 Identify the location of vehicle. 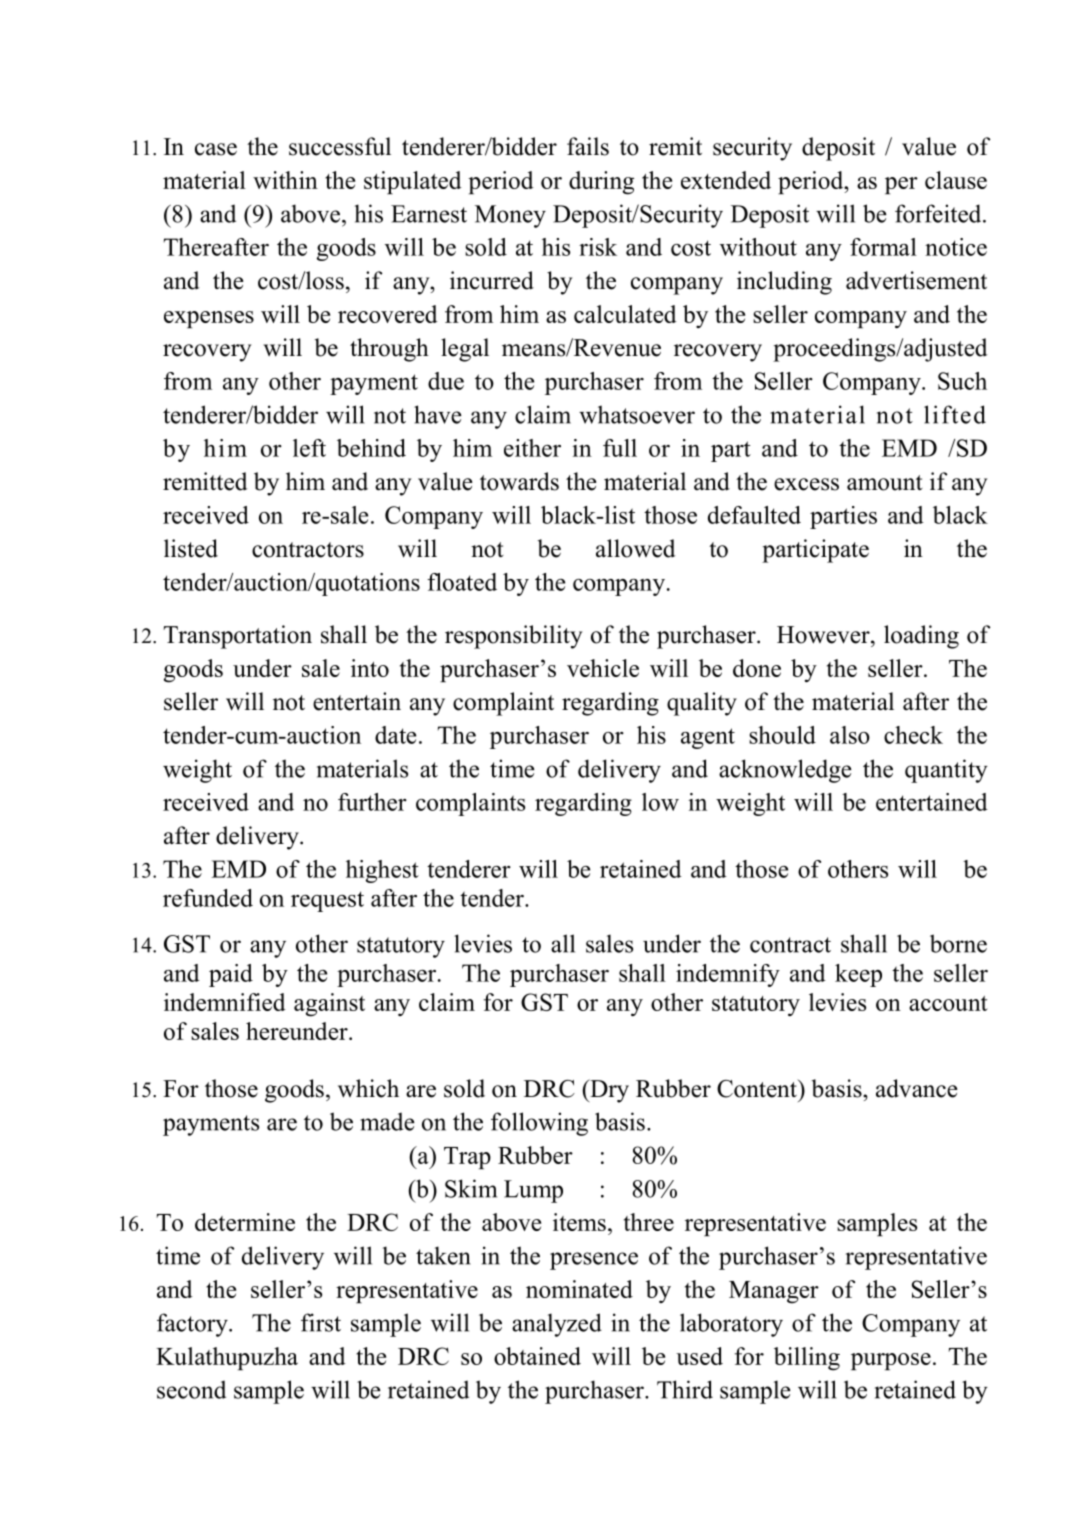
(603, 668).
